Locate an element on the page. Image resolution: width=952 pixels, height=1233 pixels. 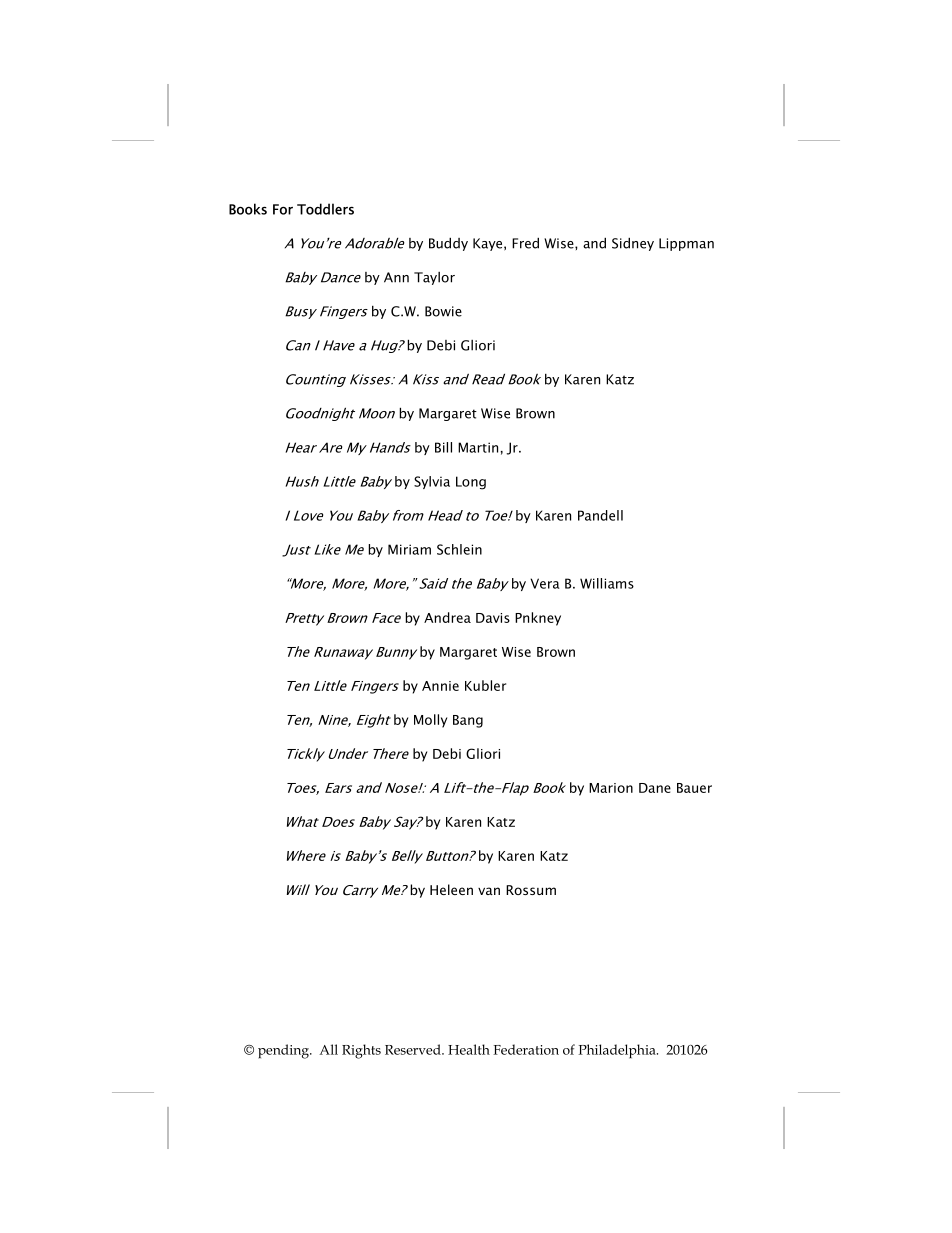
Health is located at coordinates (469, 1049).
